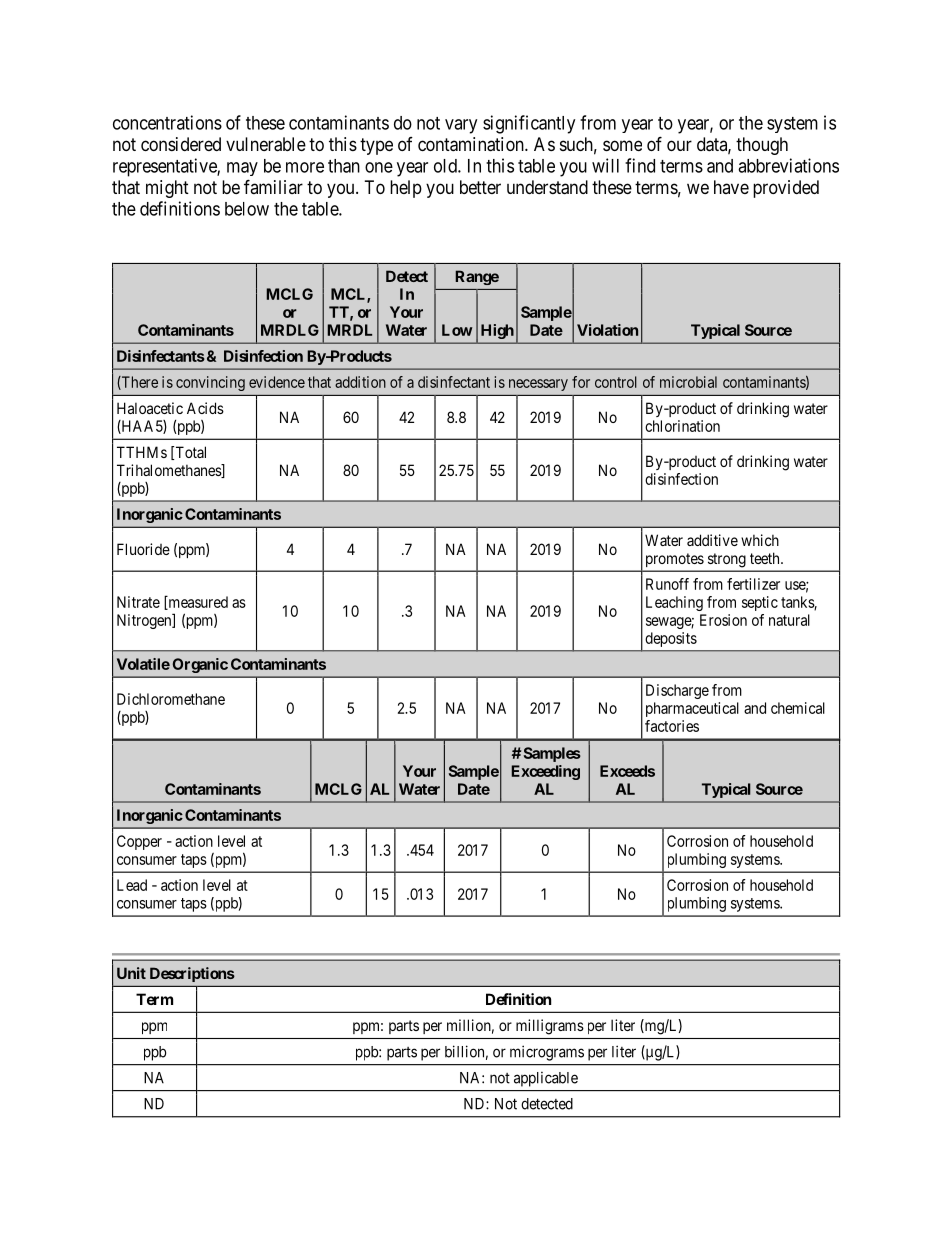 The width and height of the screenshot is (952, 1233). Describe the element at coordinates (205, 408) in the screenshot. I see `Acids` at that location.
